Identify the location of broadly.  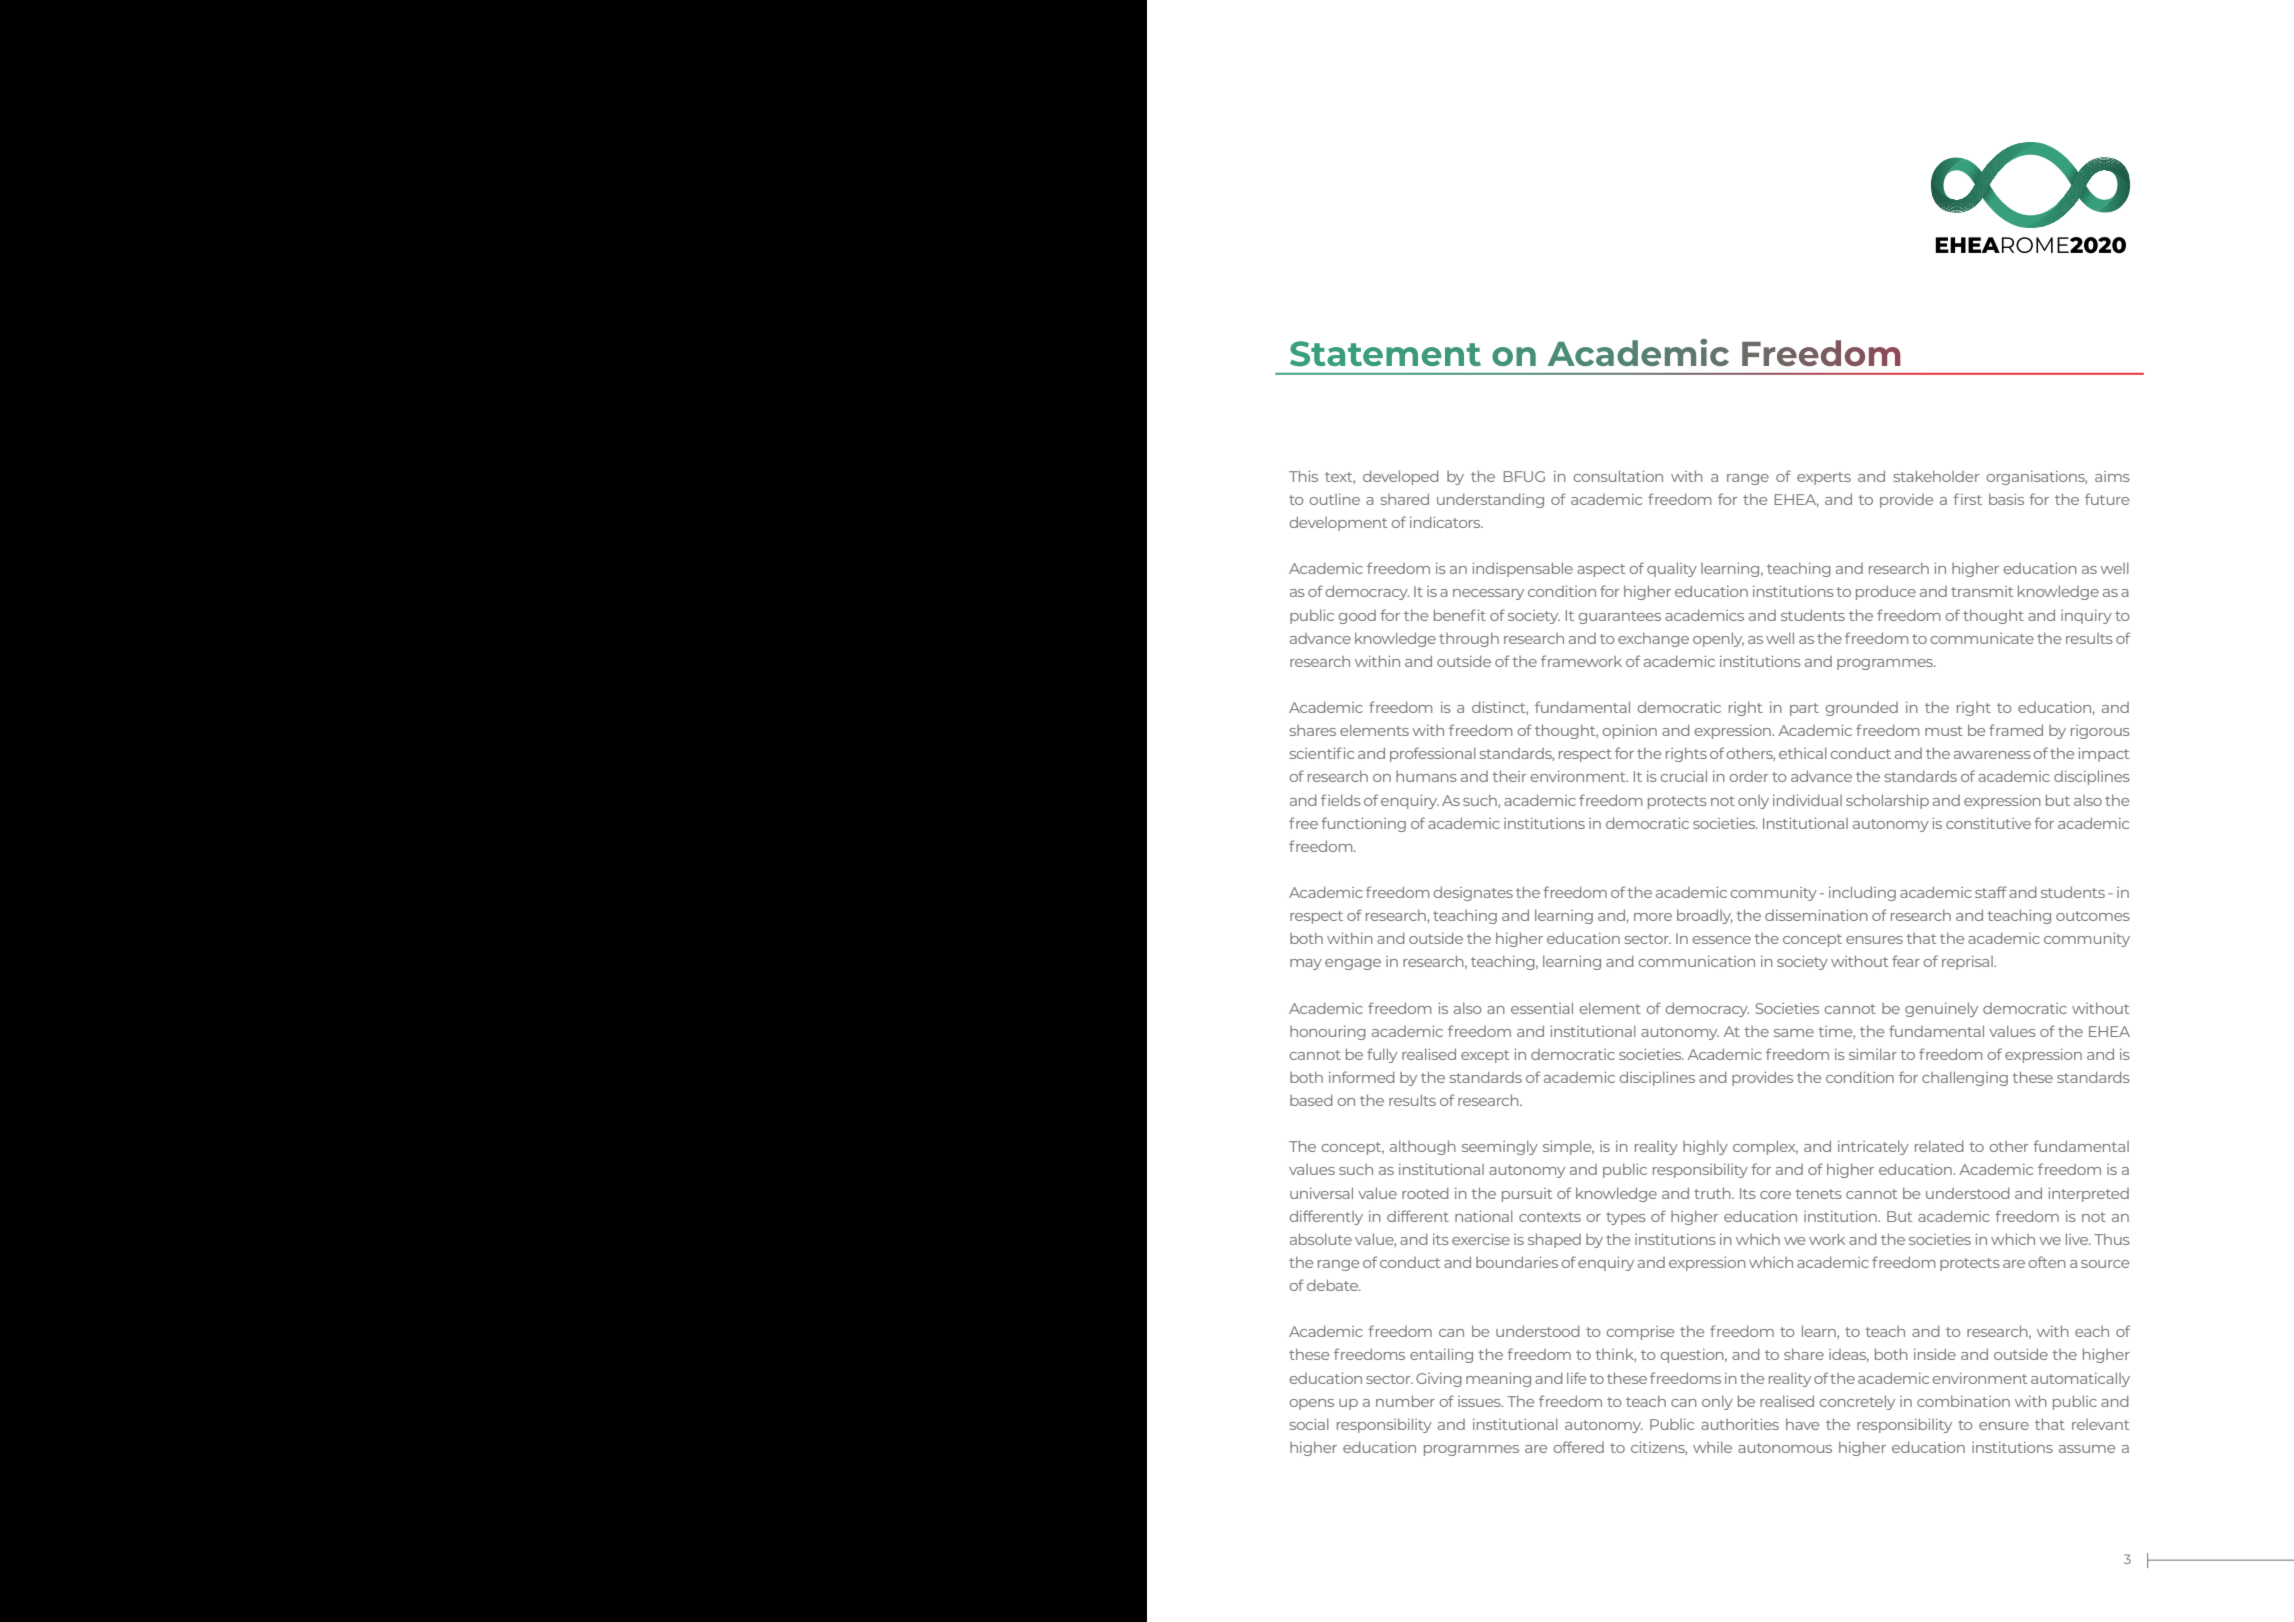
(1705, 916).
